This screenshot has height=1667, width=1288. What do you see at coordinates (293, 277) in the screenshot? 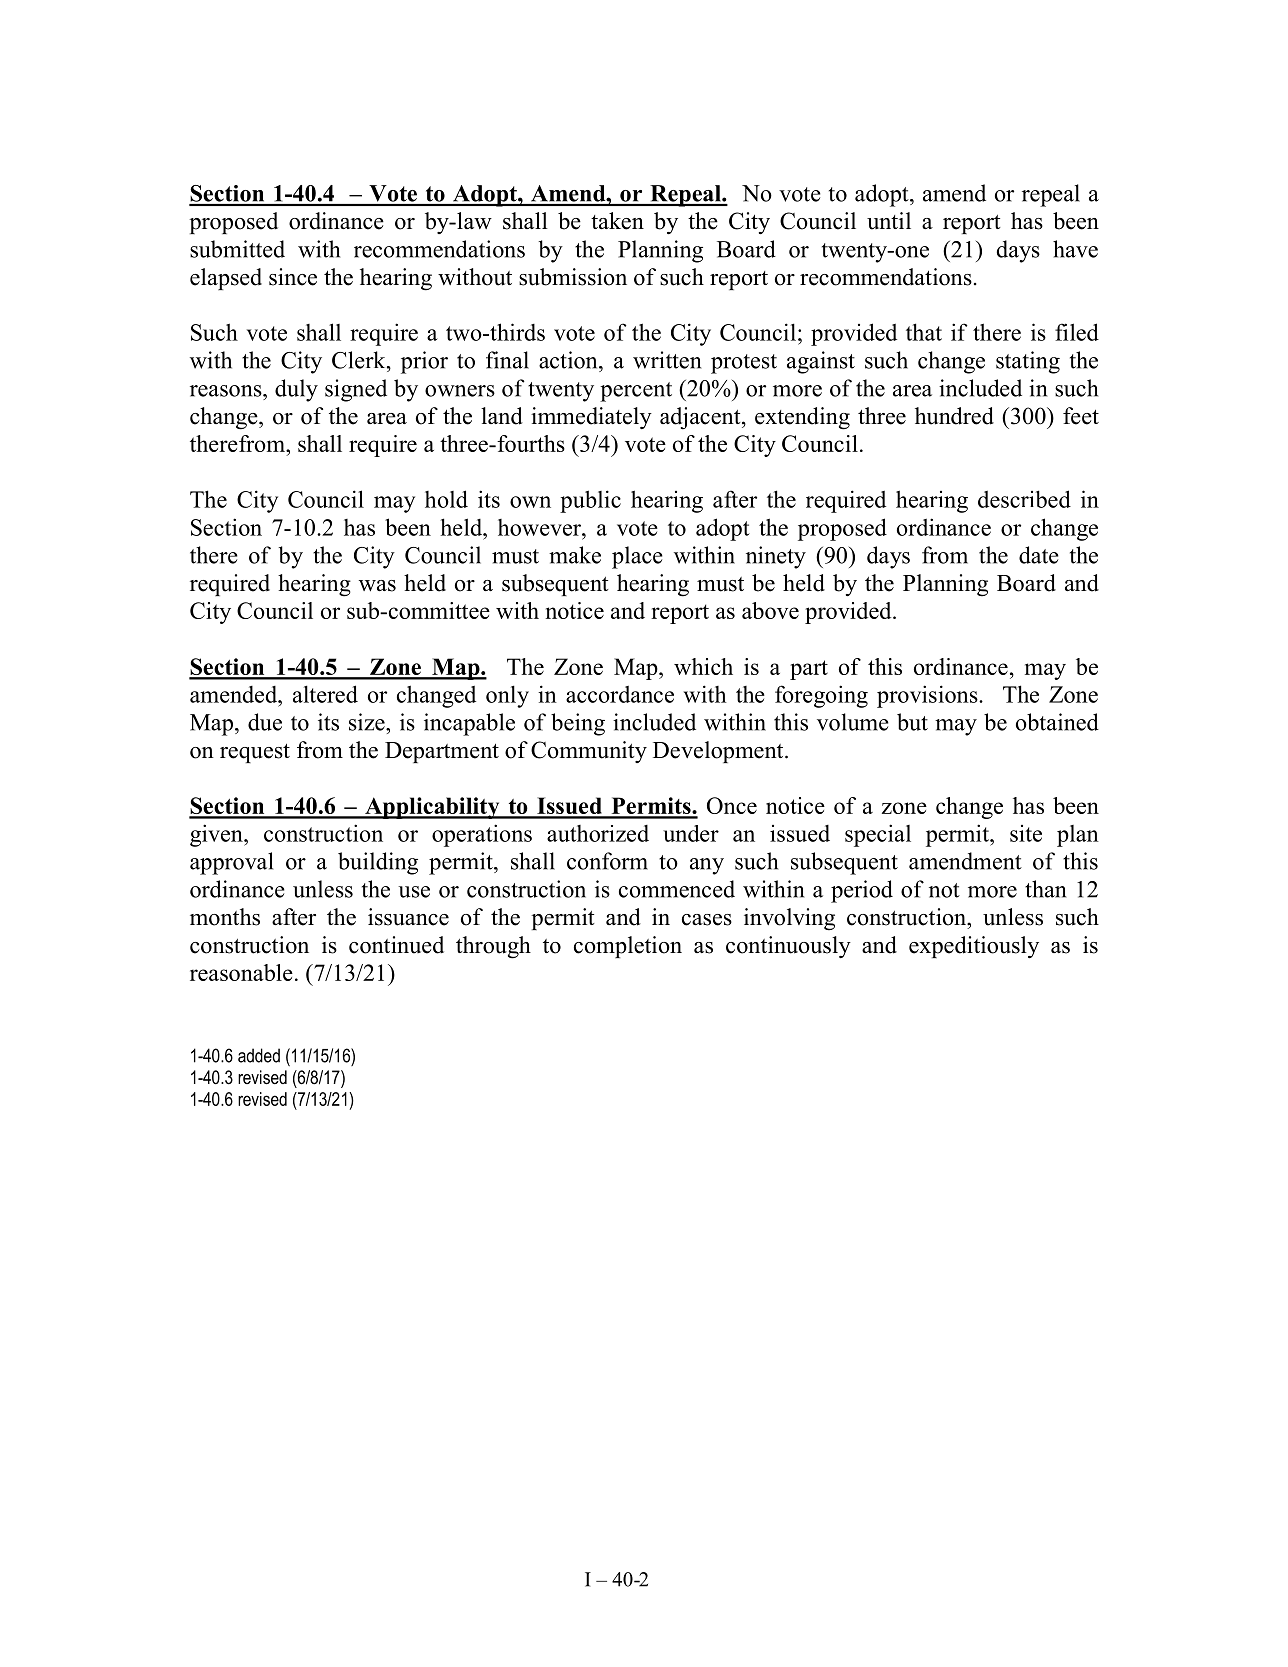
I see `since` at bounding box center [293, 277].
